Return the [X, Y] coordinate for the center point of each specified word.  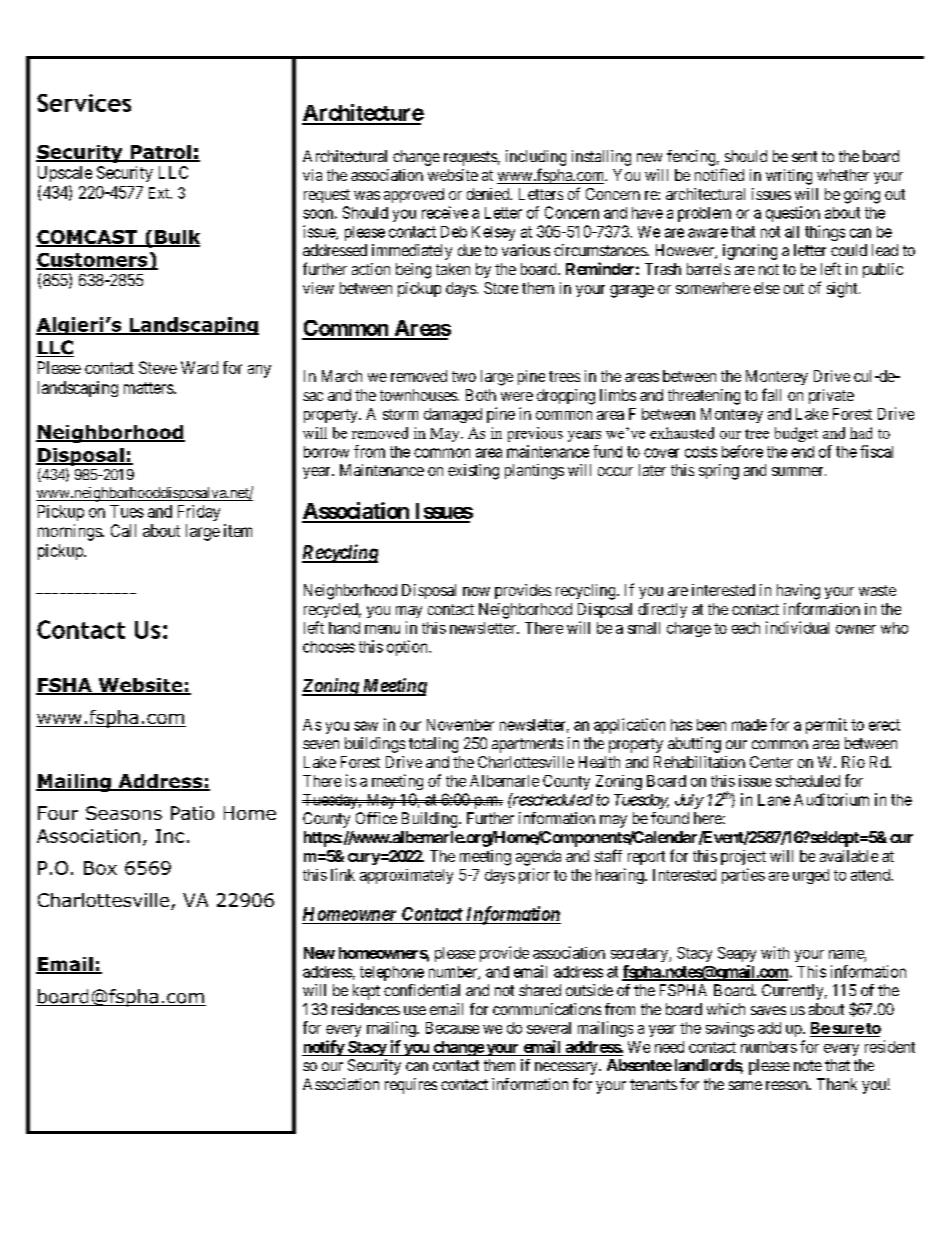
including [536, 158]
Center [771, 762]
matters [149, 388]
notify [324, 1048]
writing [789, 177]
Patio [192, 813]
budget [796, 434]
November [460, 725]
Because [452, 1028]
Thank [837, 1084]
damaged [453, 415]
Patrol [160, 153]
